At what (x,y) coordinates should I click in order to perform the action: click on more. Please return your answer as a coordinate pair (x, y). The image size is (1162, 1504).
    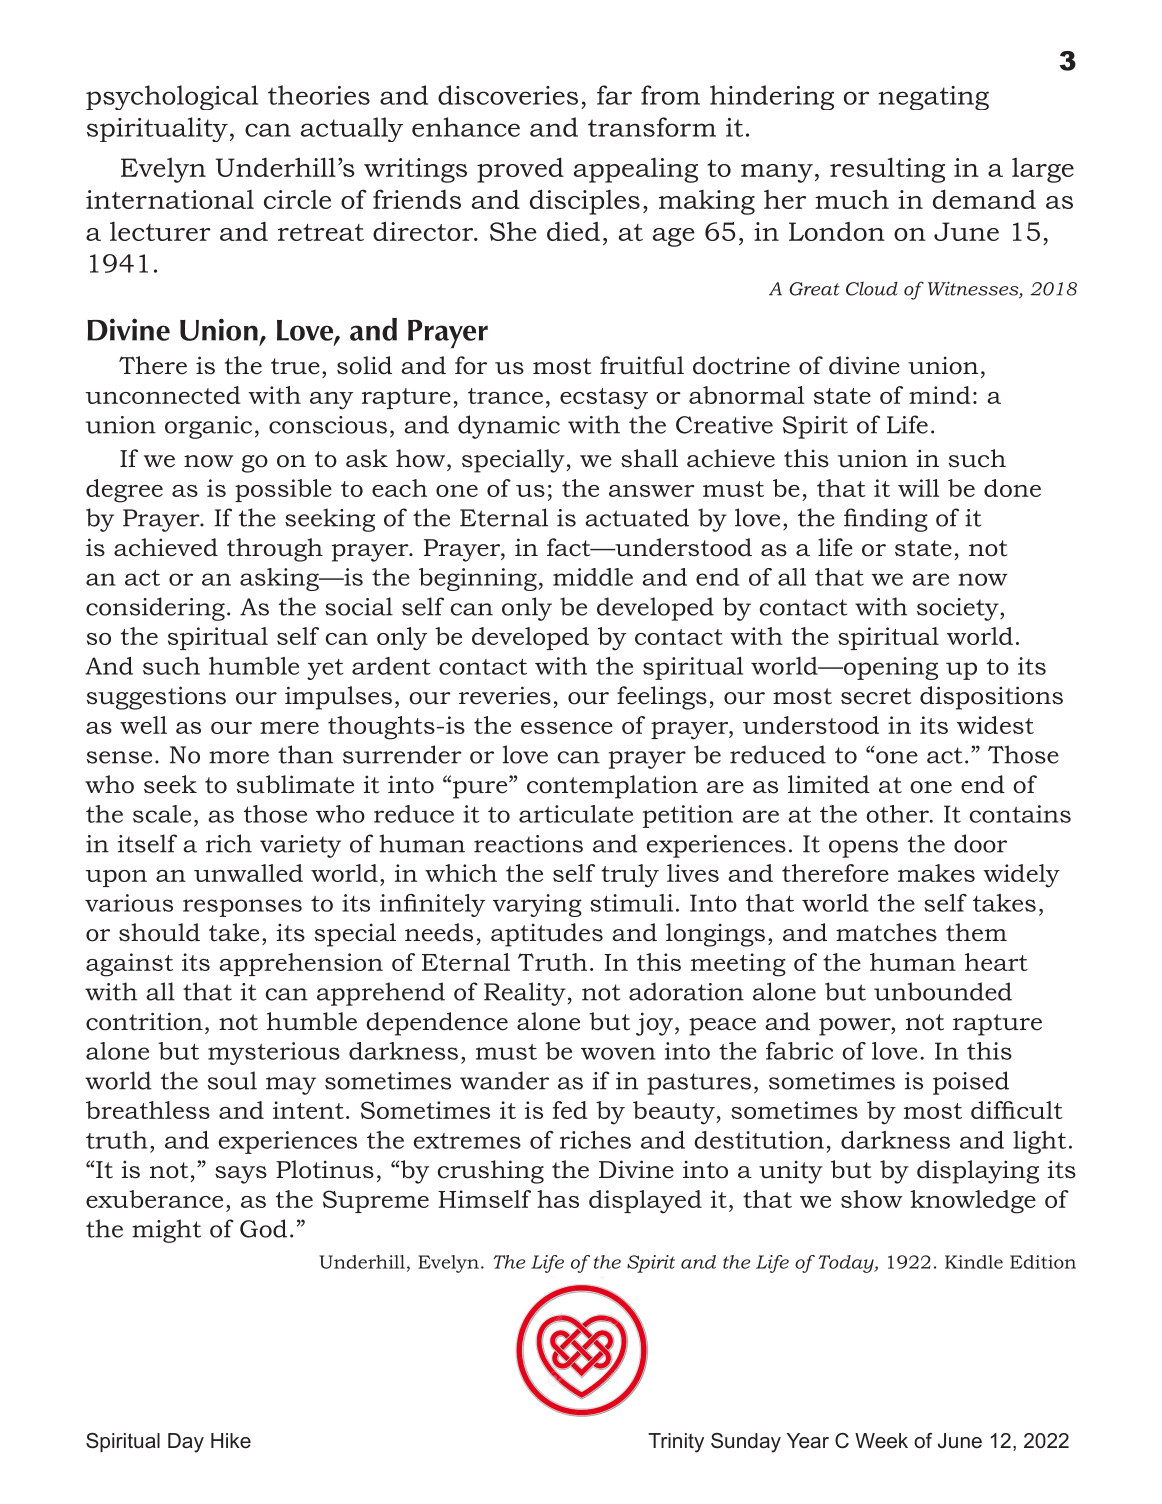
    Looking at the image, I should click on (239, 757).
